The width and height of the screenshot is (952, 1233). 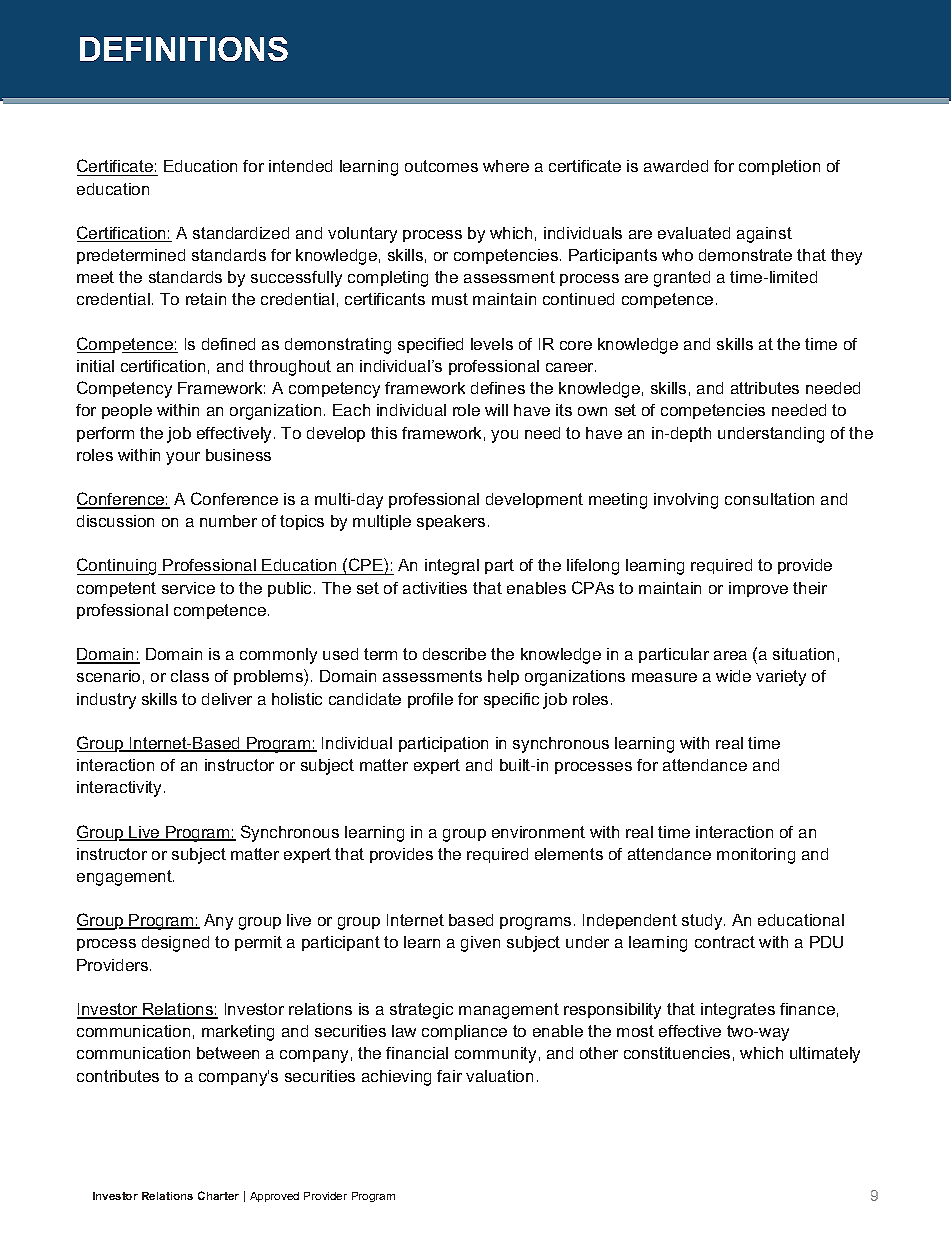 I want to click on attributes, so click(x=765, y=388).
